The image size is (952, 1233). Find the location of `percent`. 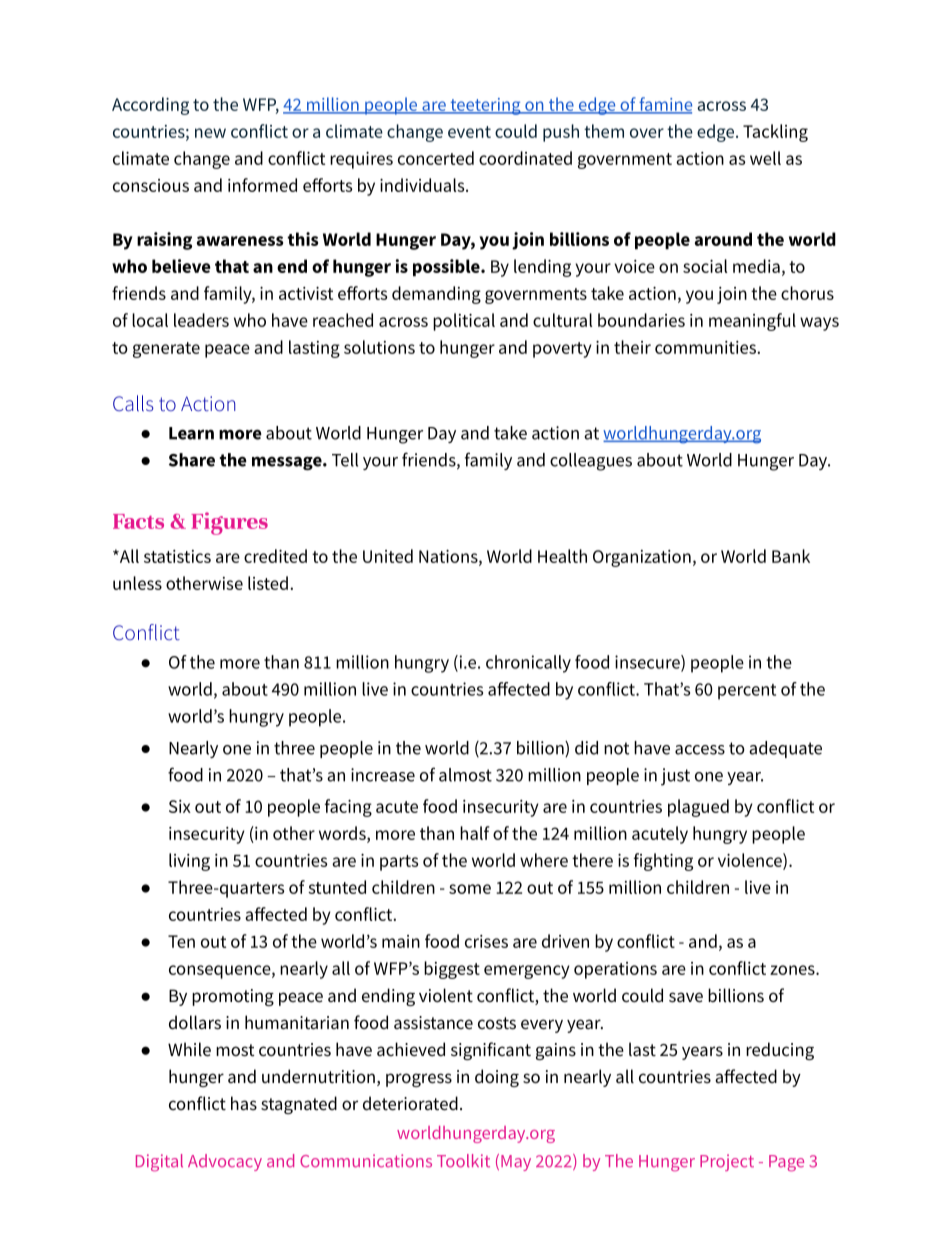

percent is located at coordinates (747, 692).
